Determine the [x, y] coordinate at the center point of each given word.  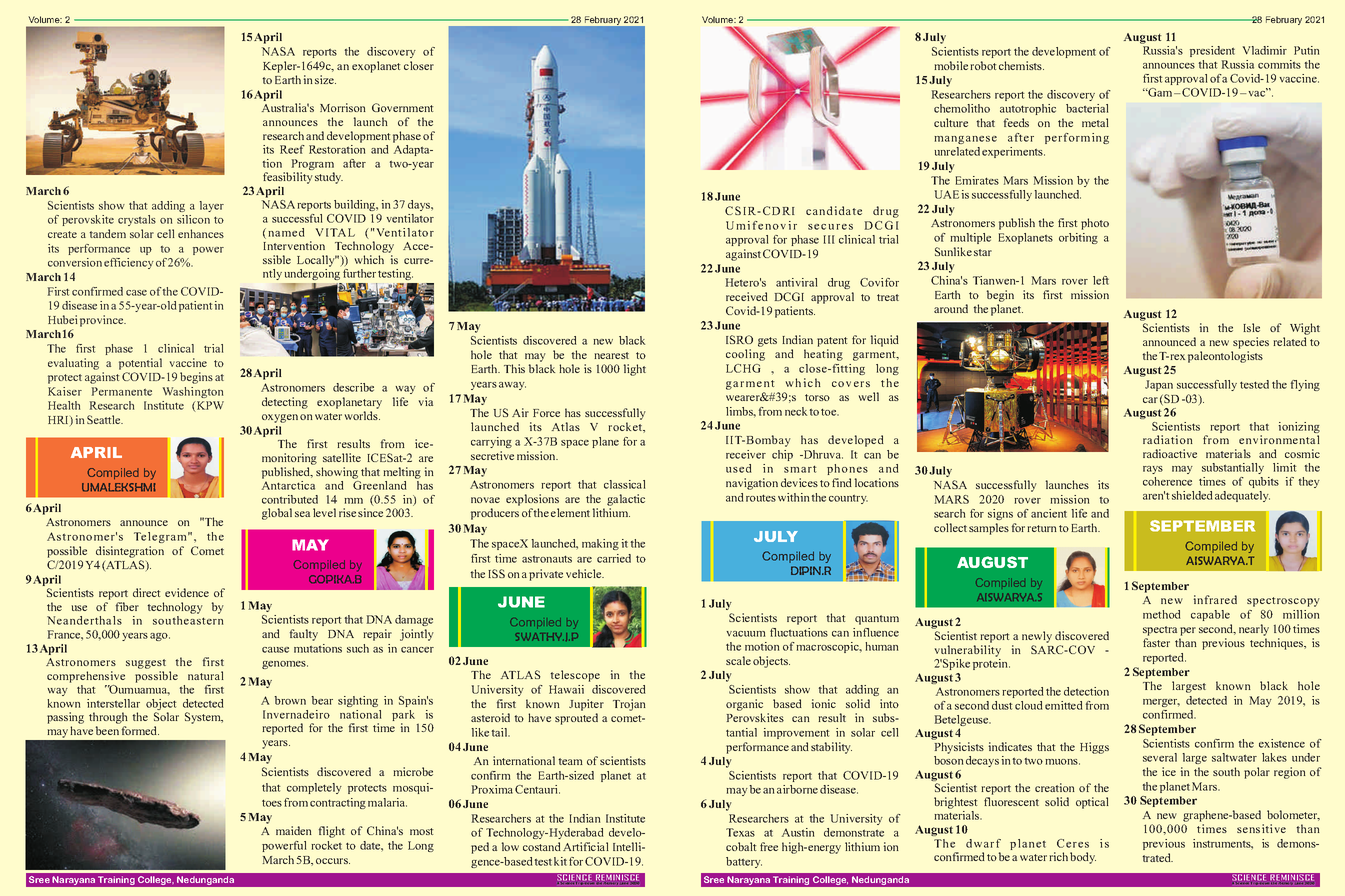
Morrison [343, 107]
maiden [294, 830]
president [1212, 51]
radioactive [1170, 453]
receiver [746, 454]
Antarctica [288, 485]
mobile [951, 65]
